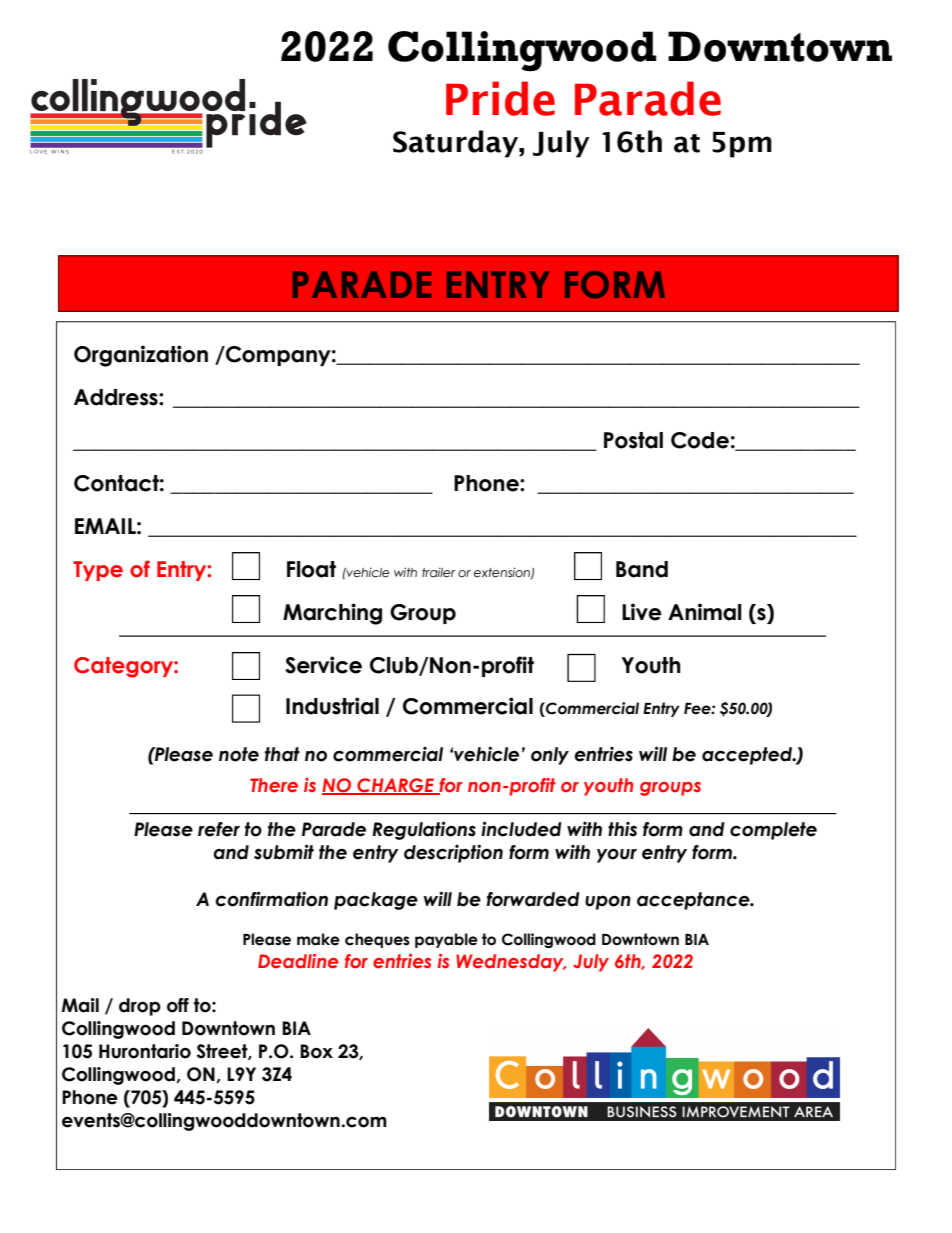  What do you see at coordinates (642, 569) in the screenshot?
I see `Band` at bounding box center [642, 569].
